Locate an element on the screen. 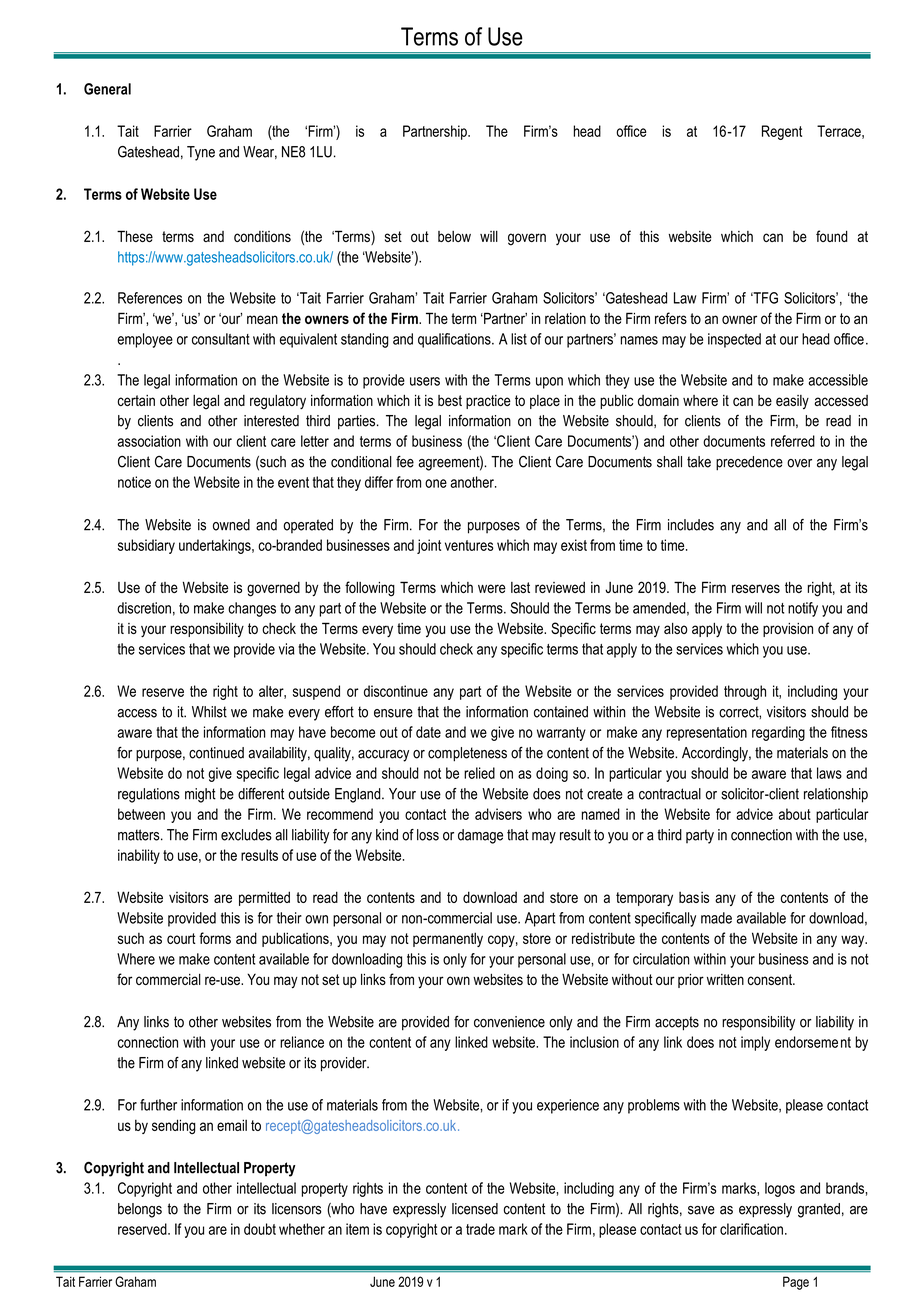 Image resolution: width=924 pixels, height=1307 pixels. Tyne is located at coordinates (201, 153).
